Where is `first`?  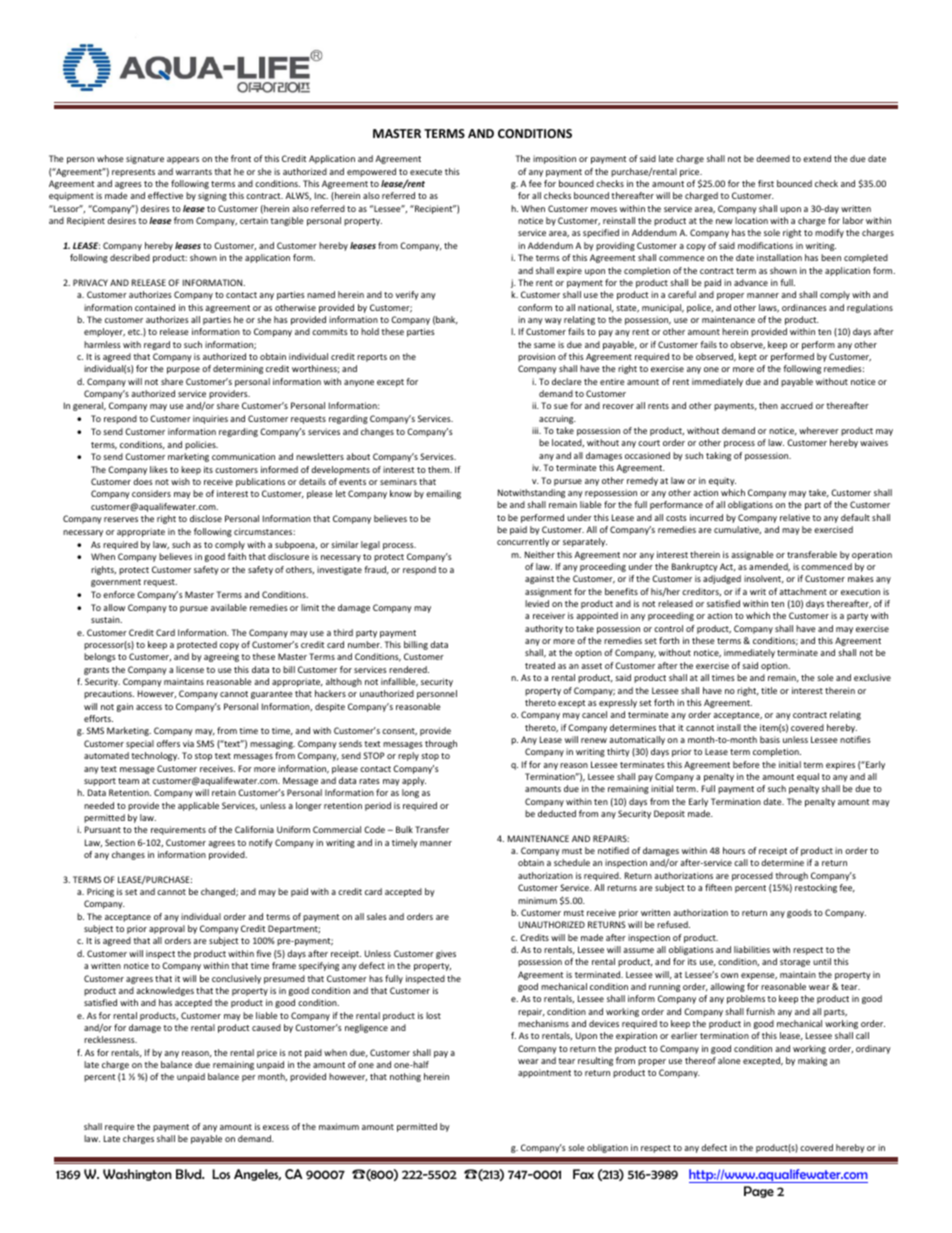 first is located at coordinates (766, 183).
